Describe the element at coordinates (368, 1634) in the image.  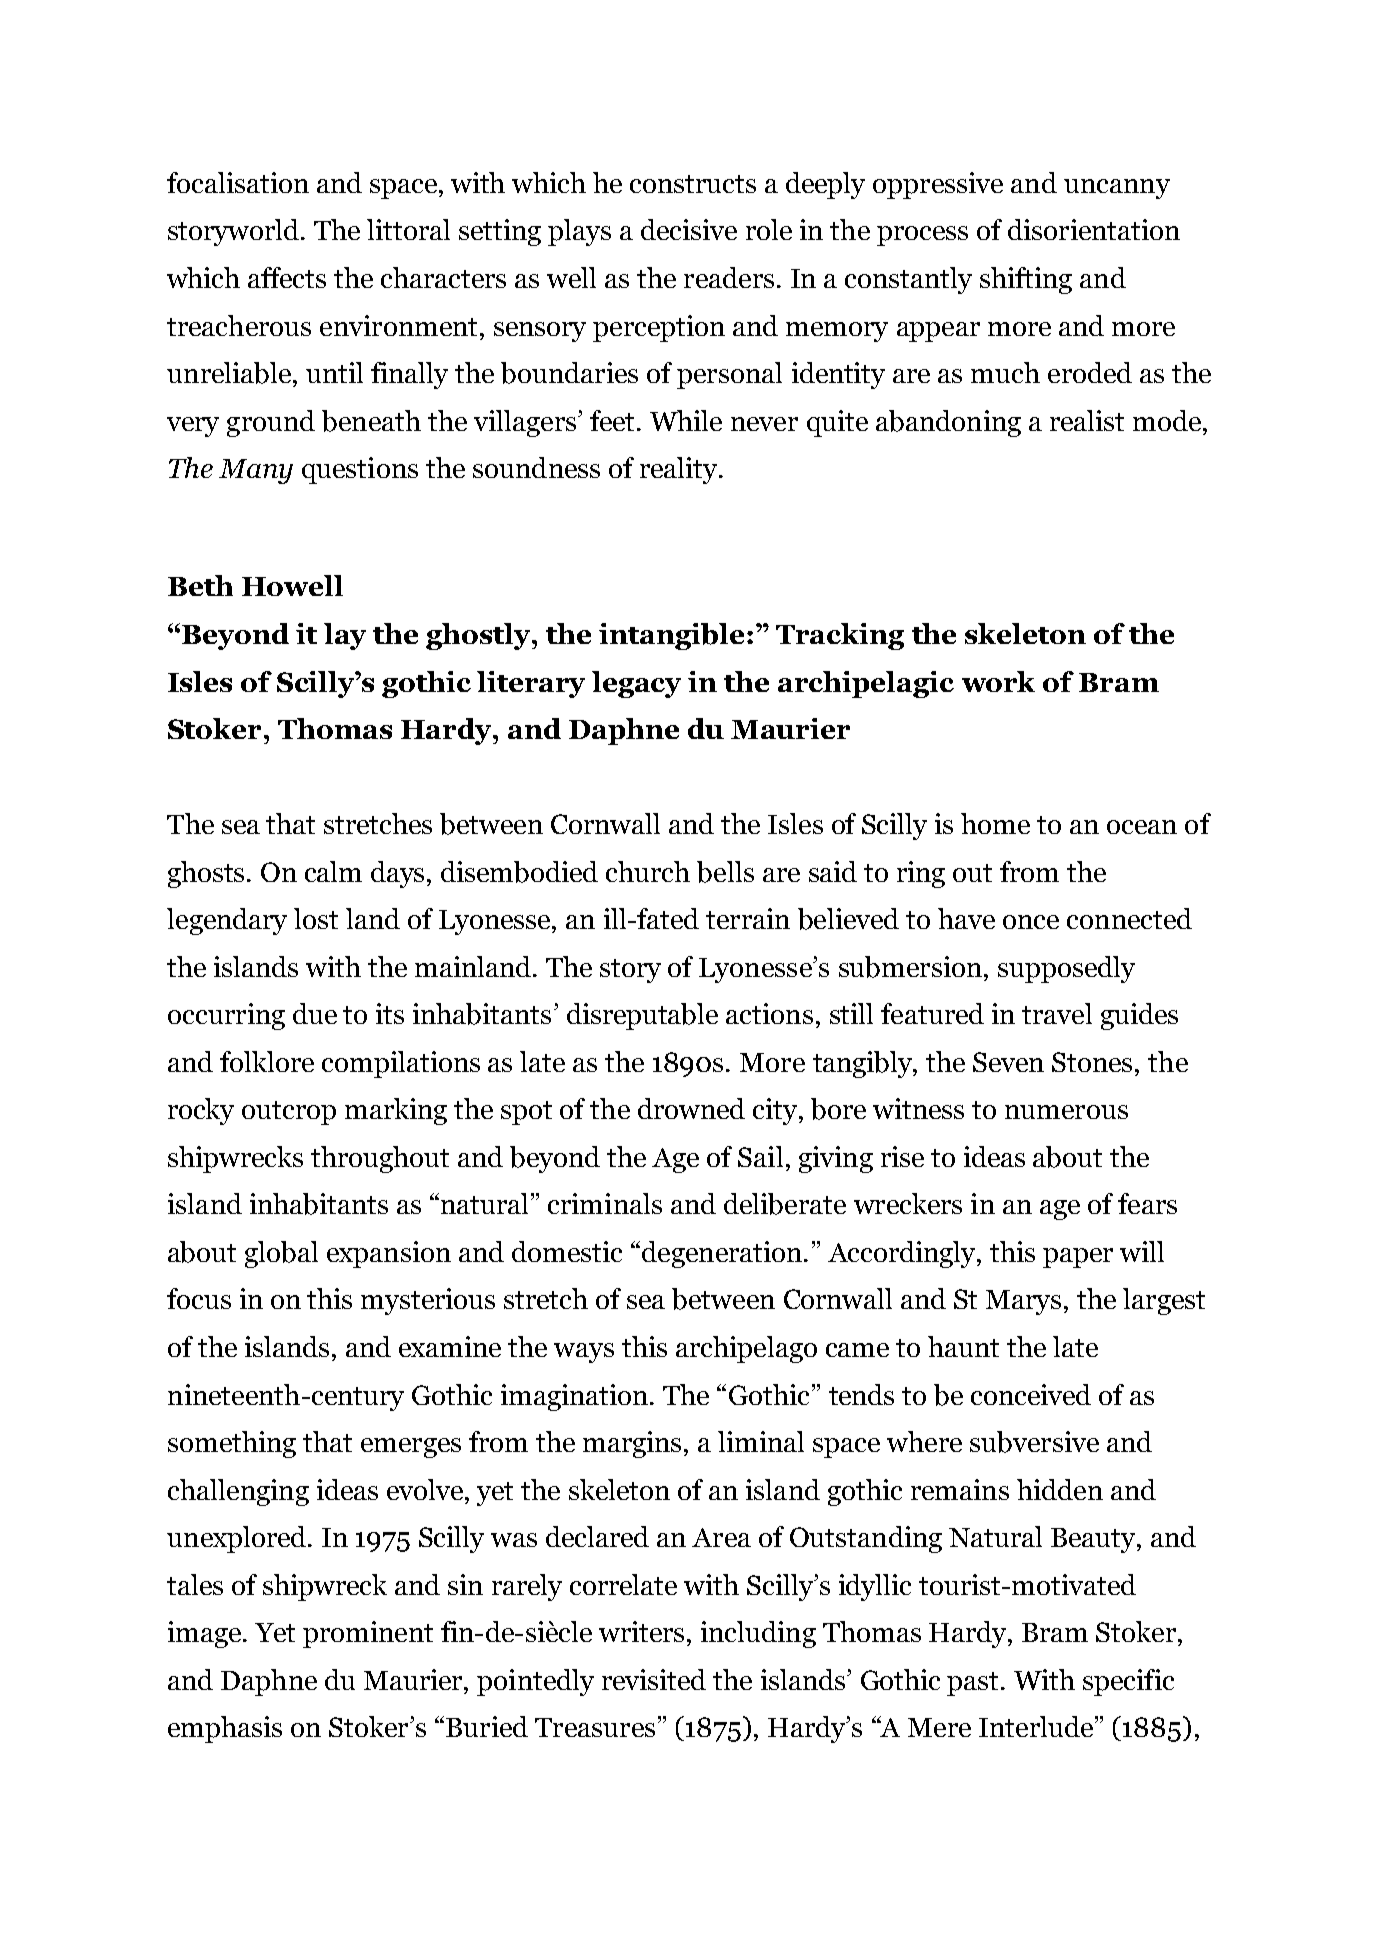
I see `prominent` at that location.
